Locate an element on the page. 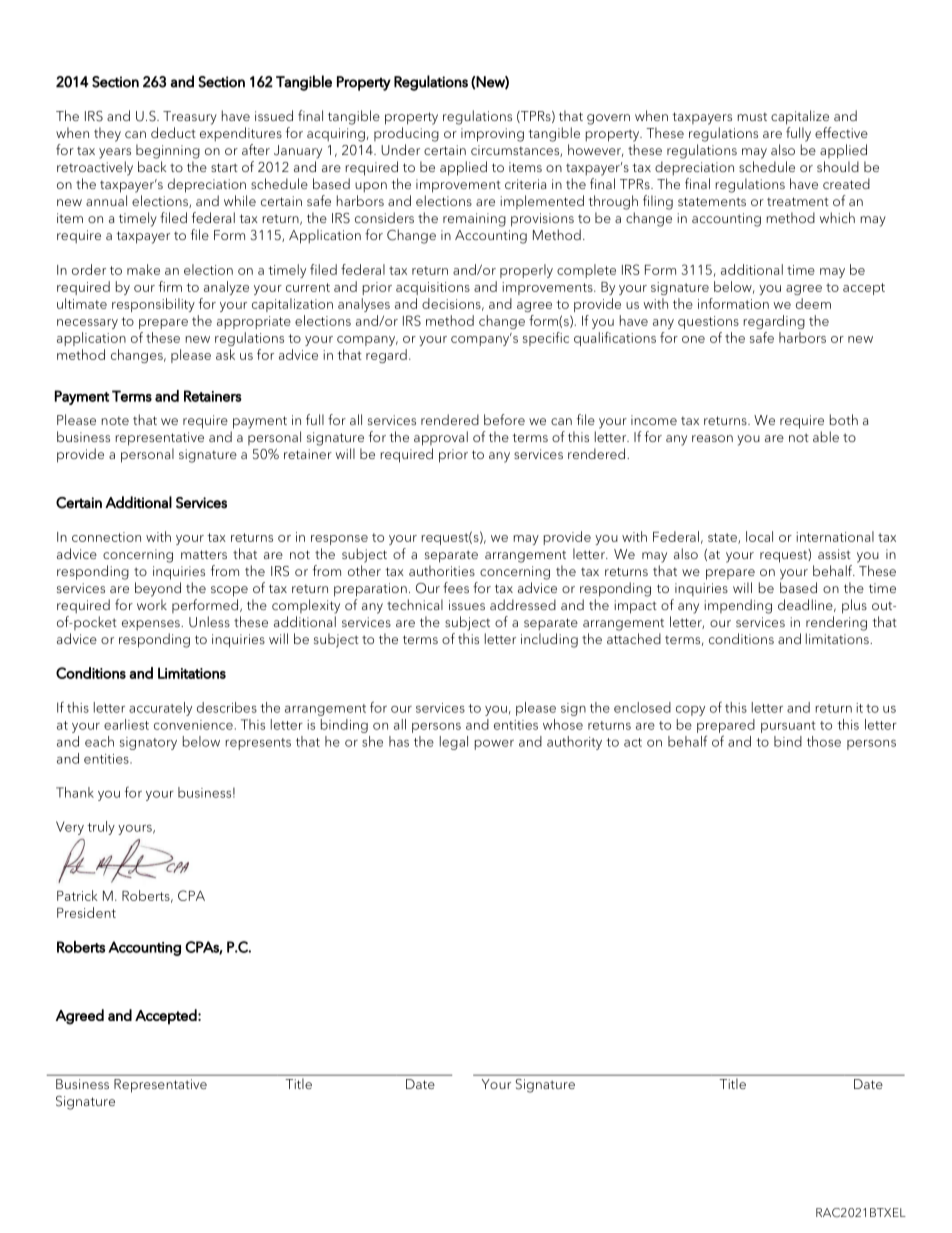 This image has width=952, height=1233. fees is located at coordinates (456, 587).
